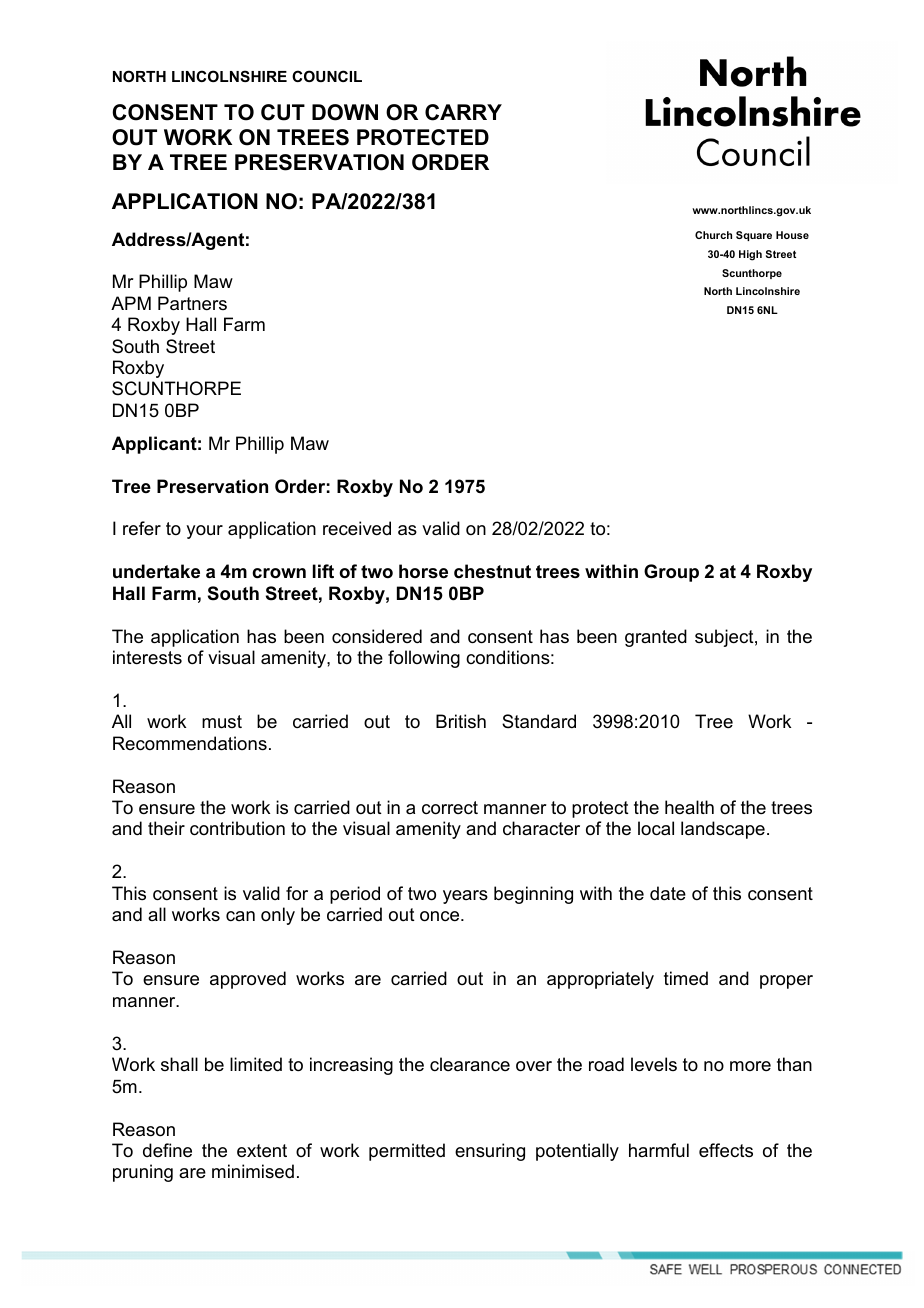 The image size is (924, 1308). What do you see at coordinates (248, 980) in the screenshot?
I see `approved` at bounding box center [248, 980].
